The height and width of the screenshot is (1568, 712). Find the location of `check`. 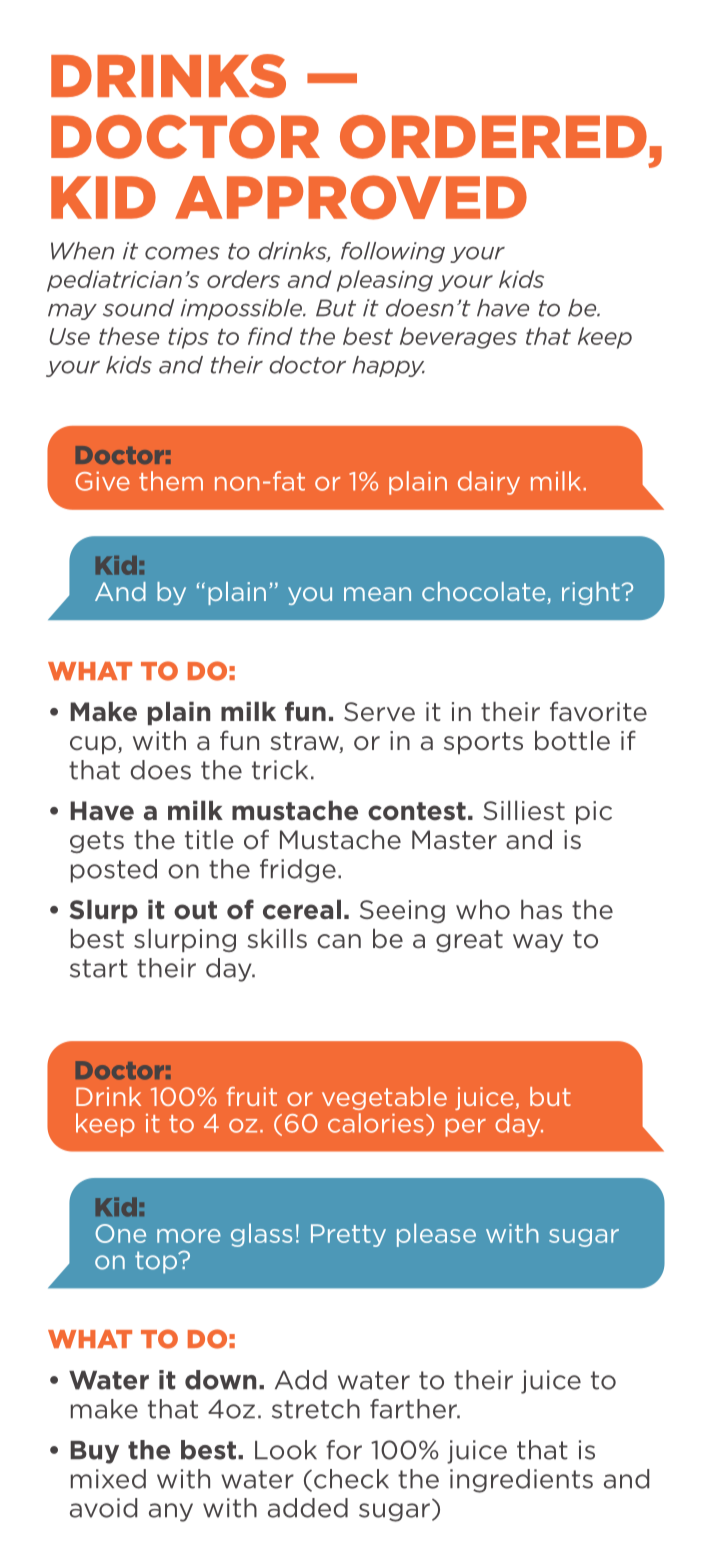

check is located at coordinates (351, 1479).
